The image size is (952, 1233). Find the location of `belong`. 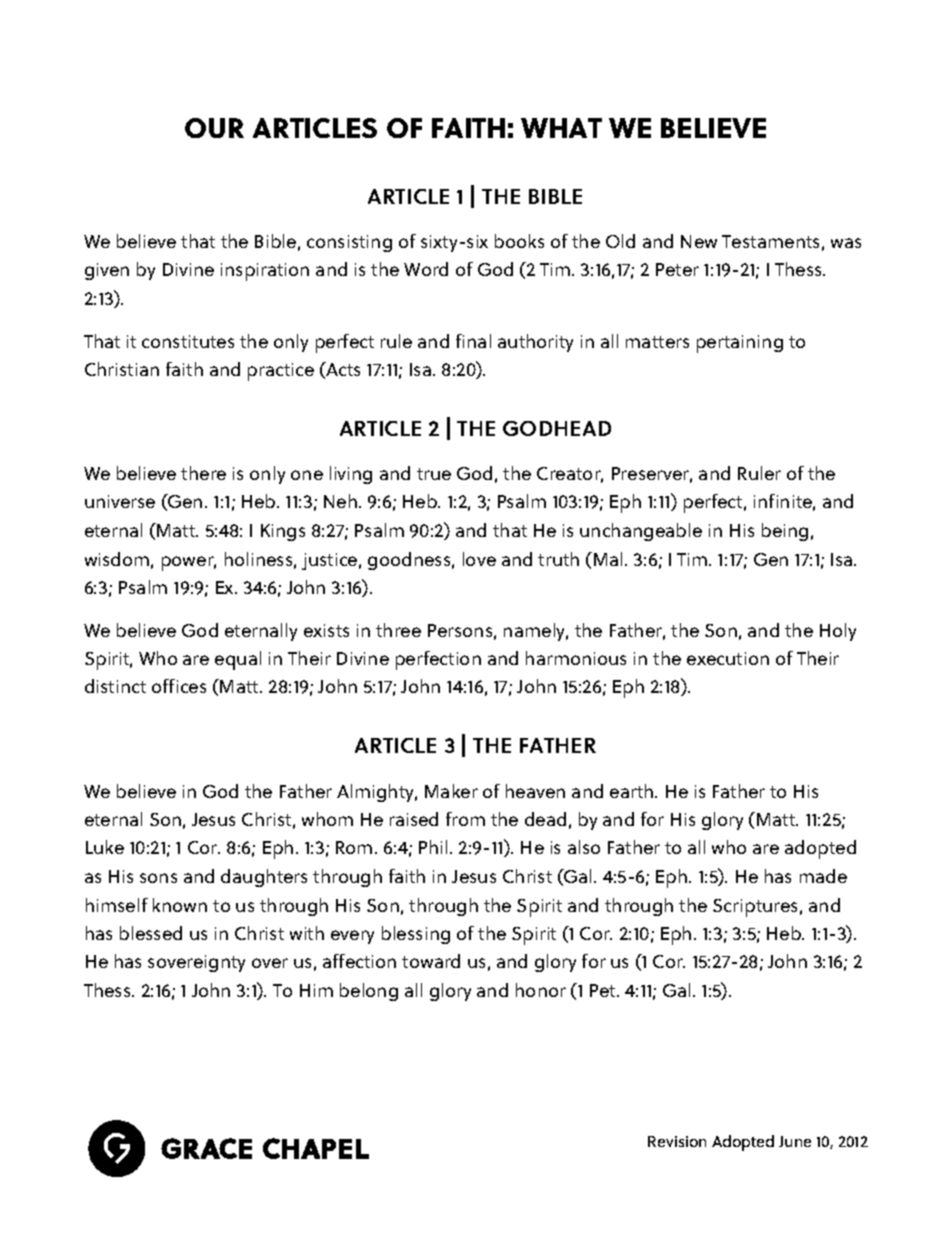

belong is located at coordinates (369, 992).
